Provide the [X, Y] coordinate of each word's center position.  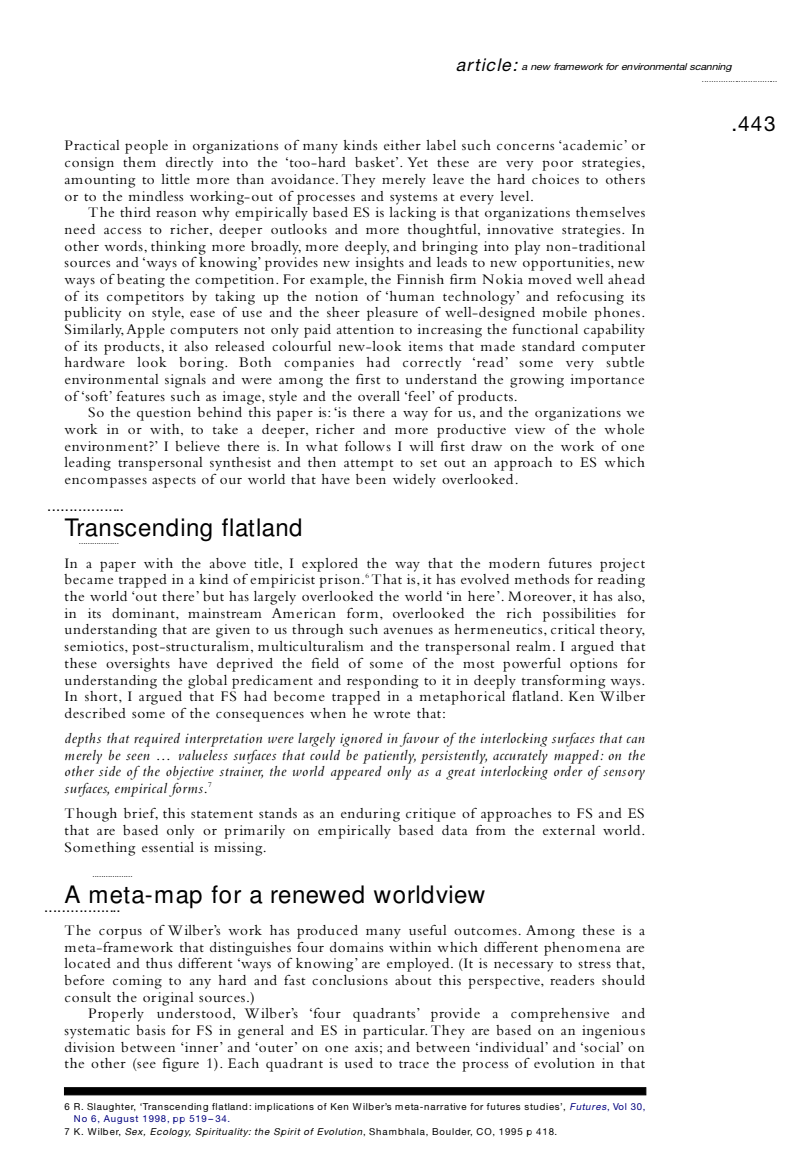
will [421, 446]
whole [624, 429]
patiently [389, 757]
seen [138, 756]
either [402, 145]
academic [593, 145]
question [164, 414]
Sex [135, 1132]
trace [414, 1064]
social [603, 1047]
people [146, 147]
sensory [624, 774]
